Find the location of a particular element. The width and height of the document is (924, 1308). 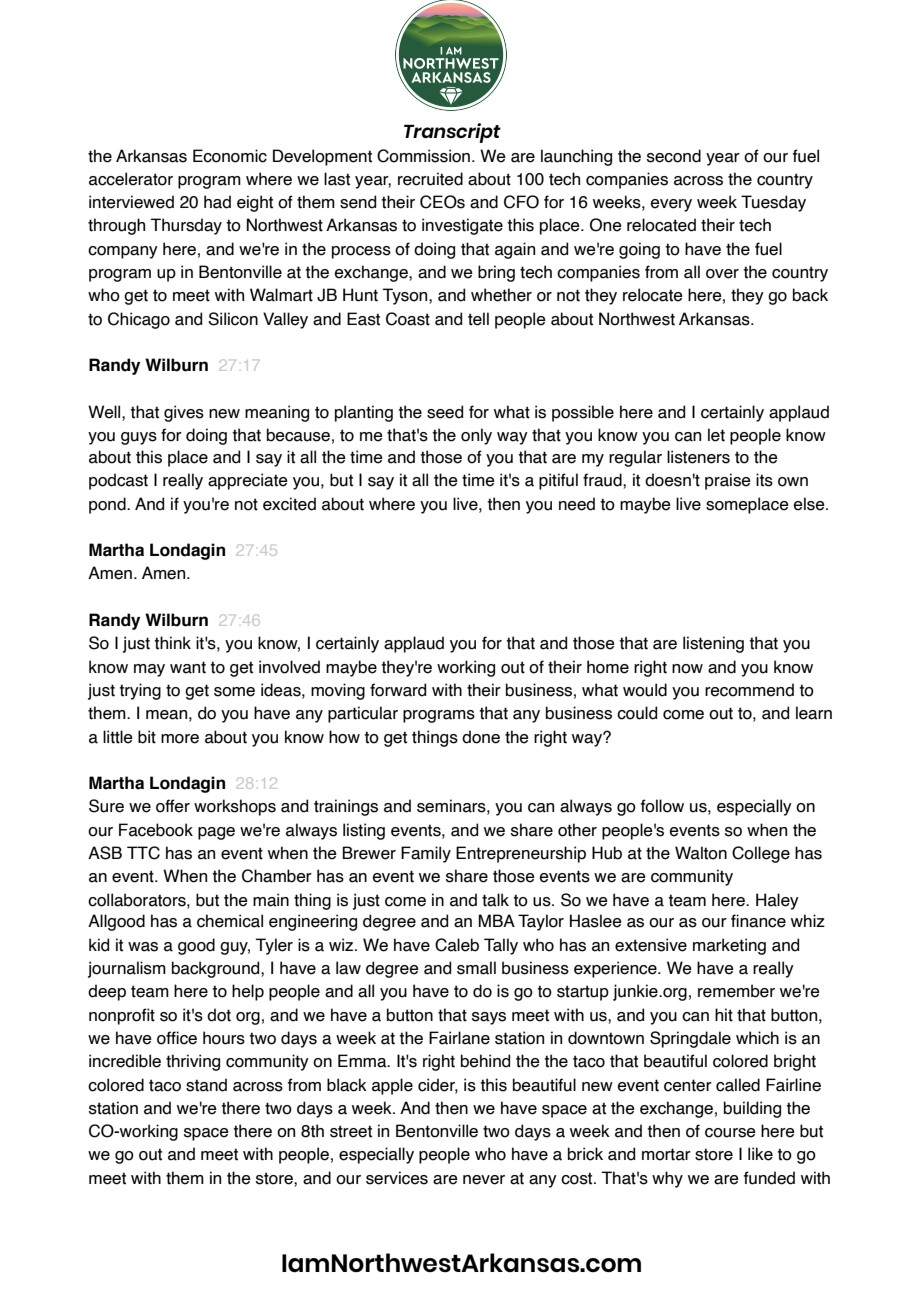

stand is located at coordinates (206, 1085).
